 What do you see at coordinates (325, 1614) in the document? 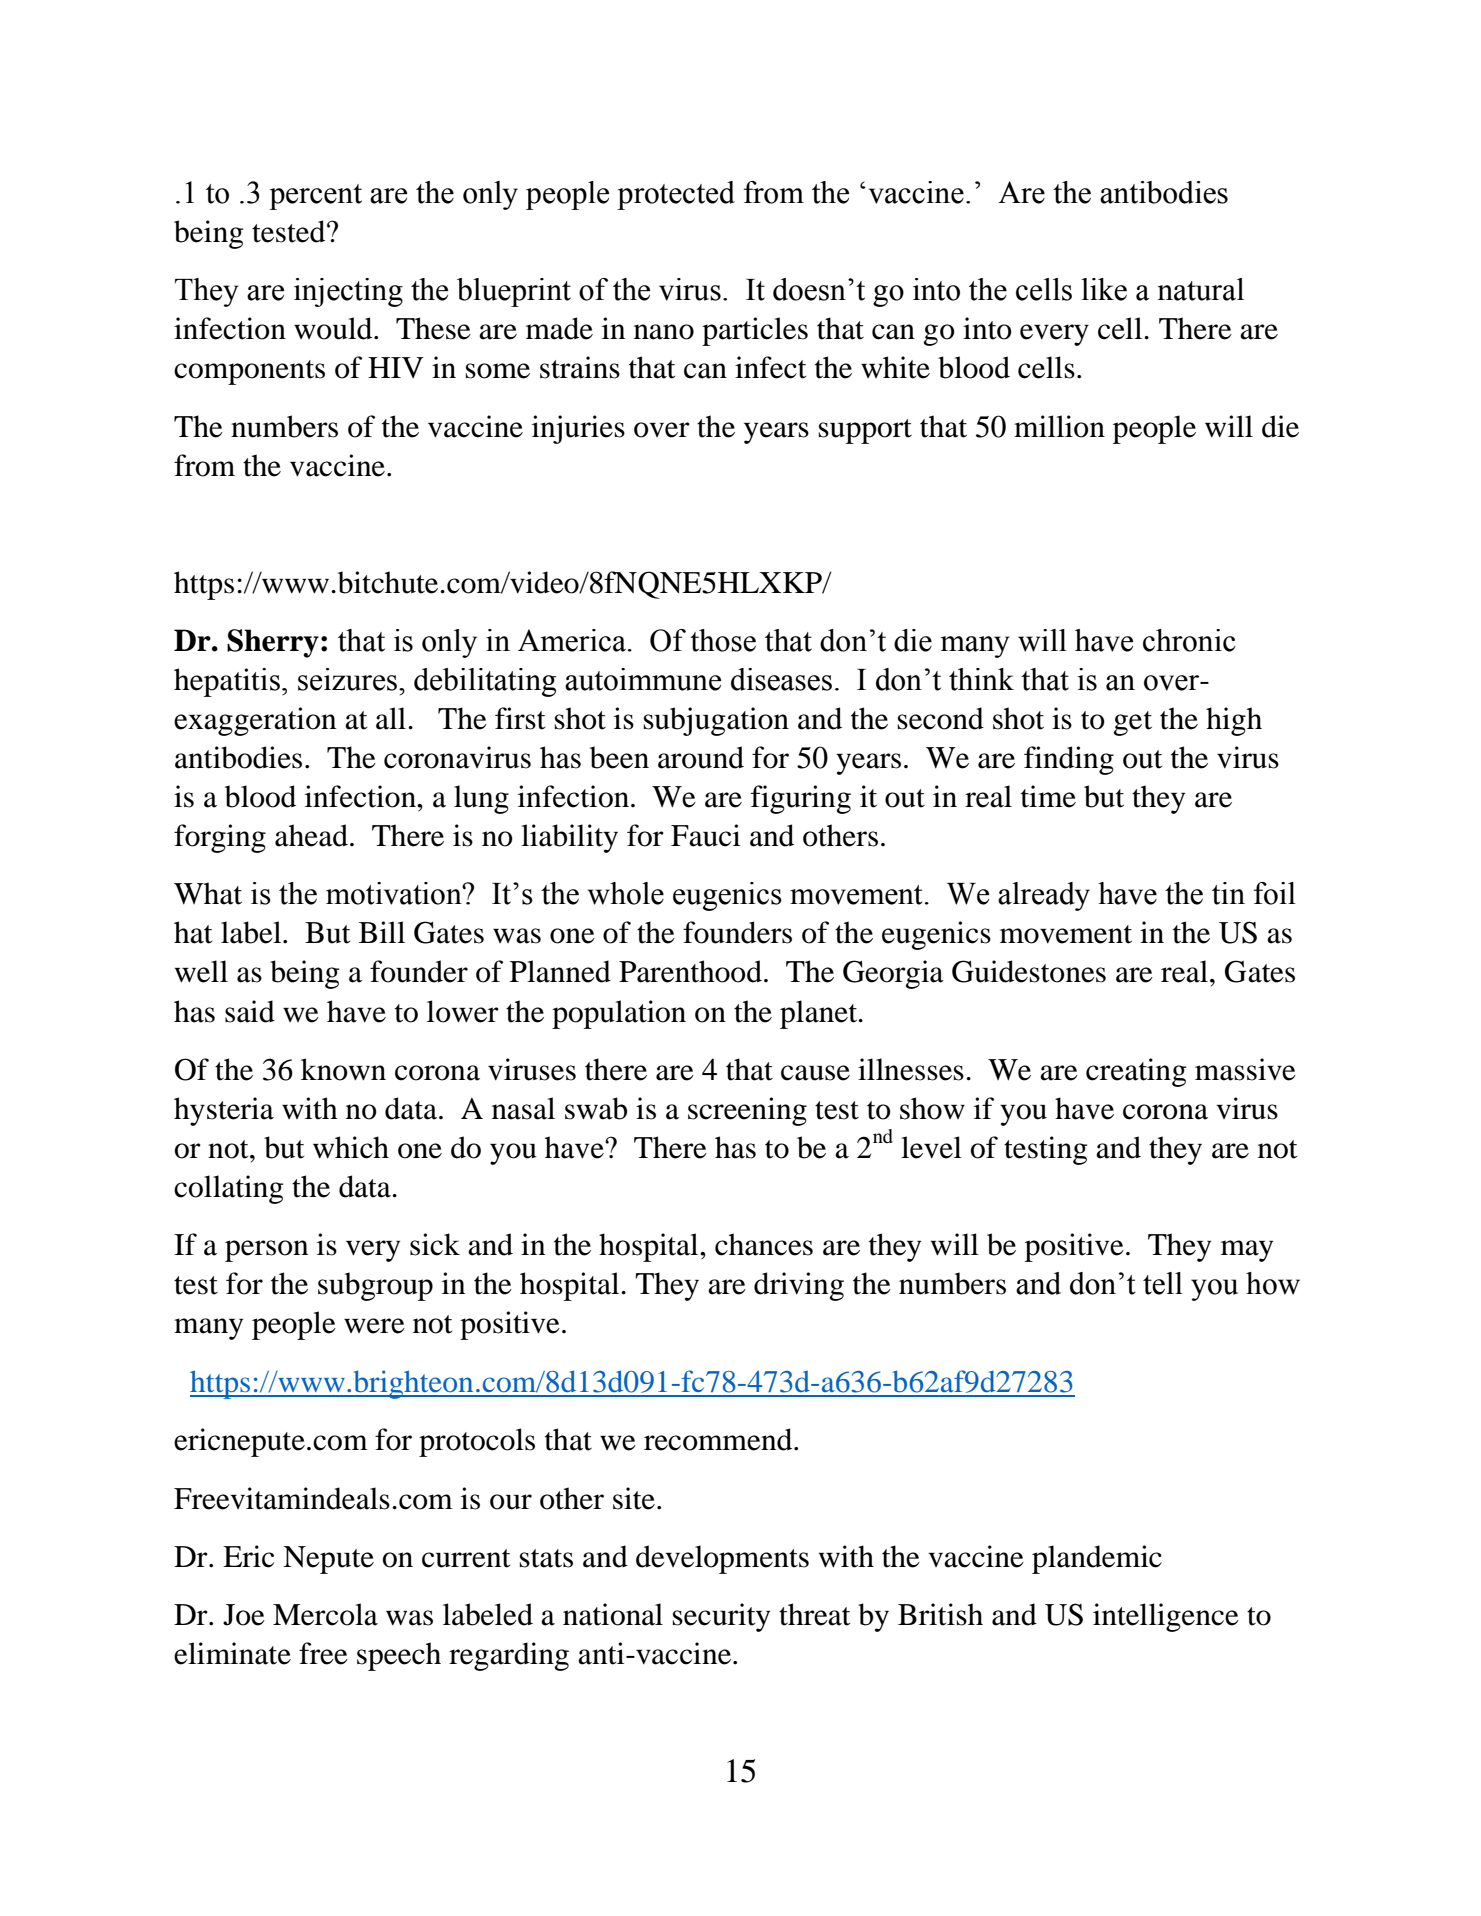
I see `Mercola` at bounding box center [325, 1614].
